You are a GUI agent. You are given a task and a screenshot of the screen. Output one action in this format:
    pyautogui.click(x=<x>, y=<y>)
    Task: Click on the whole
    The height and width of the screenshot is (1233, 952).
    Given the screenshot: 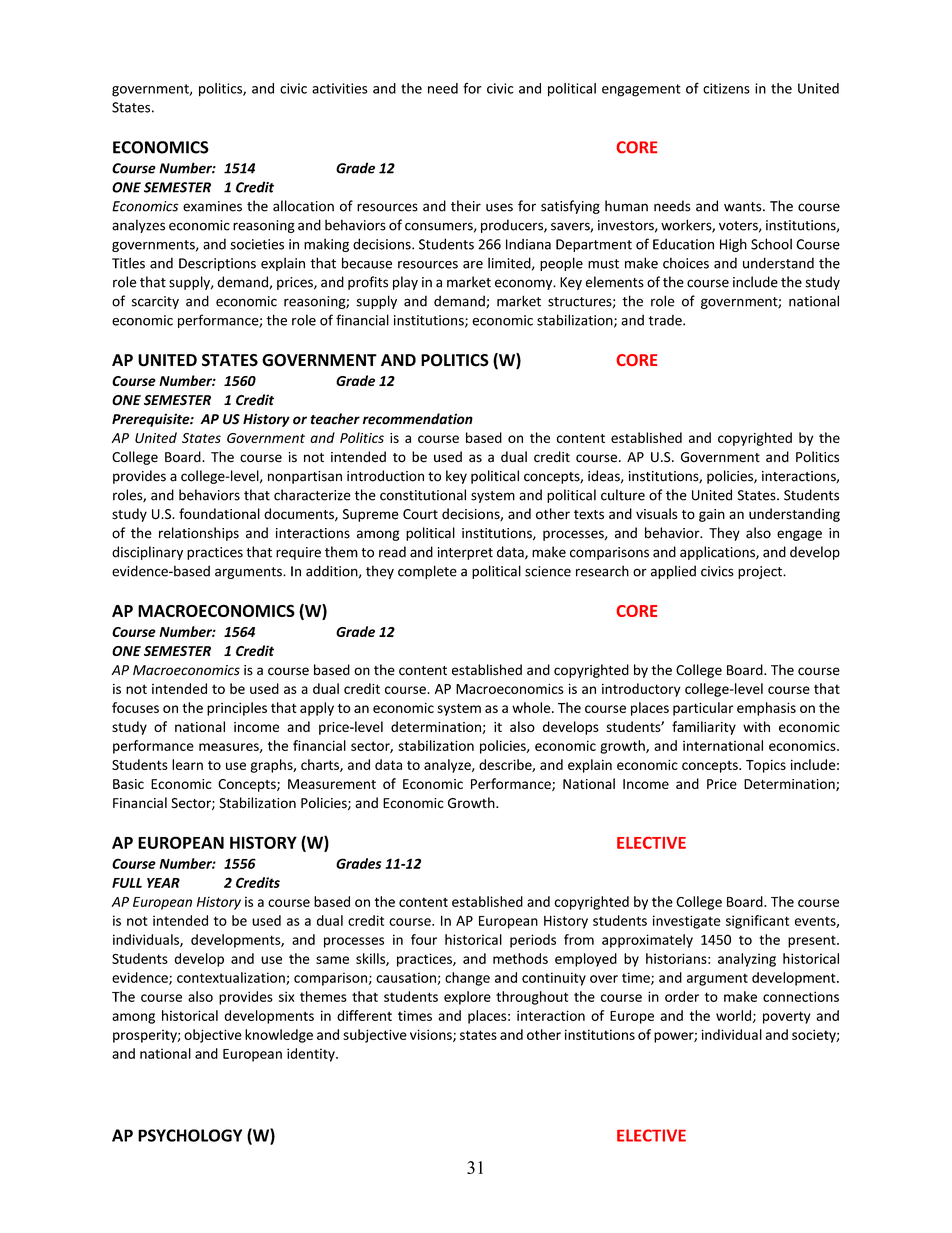 What is the action you would take?
    pyautogui.click(x=532, y=707)
